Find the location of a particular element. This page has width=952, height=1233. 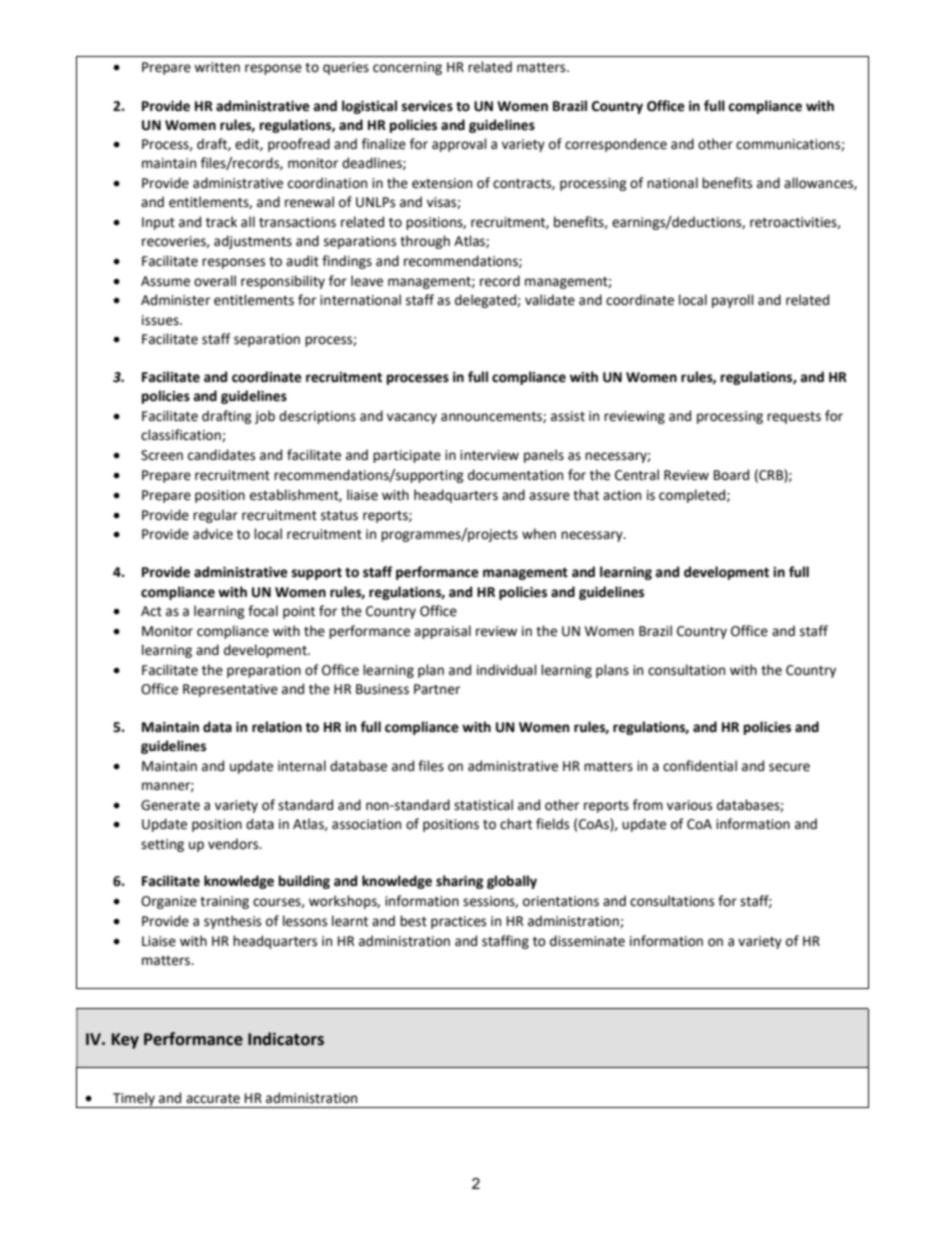

Partner is located at coordinates (437, 689).
